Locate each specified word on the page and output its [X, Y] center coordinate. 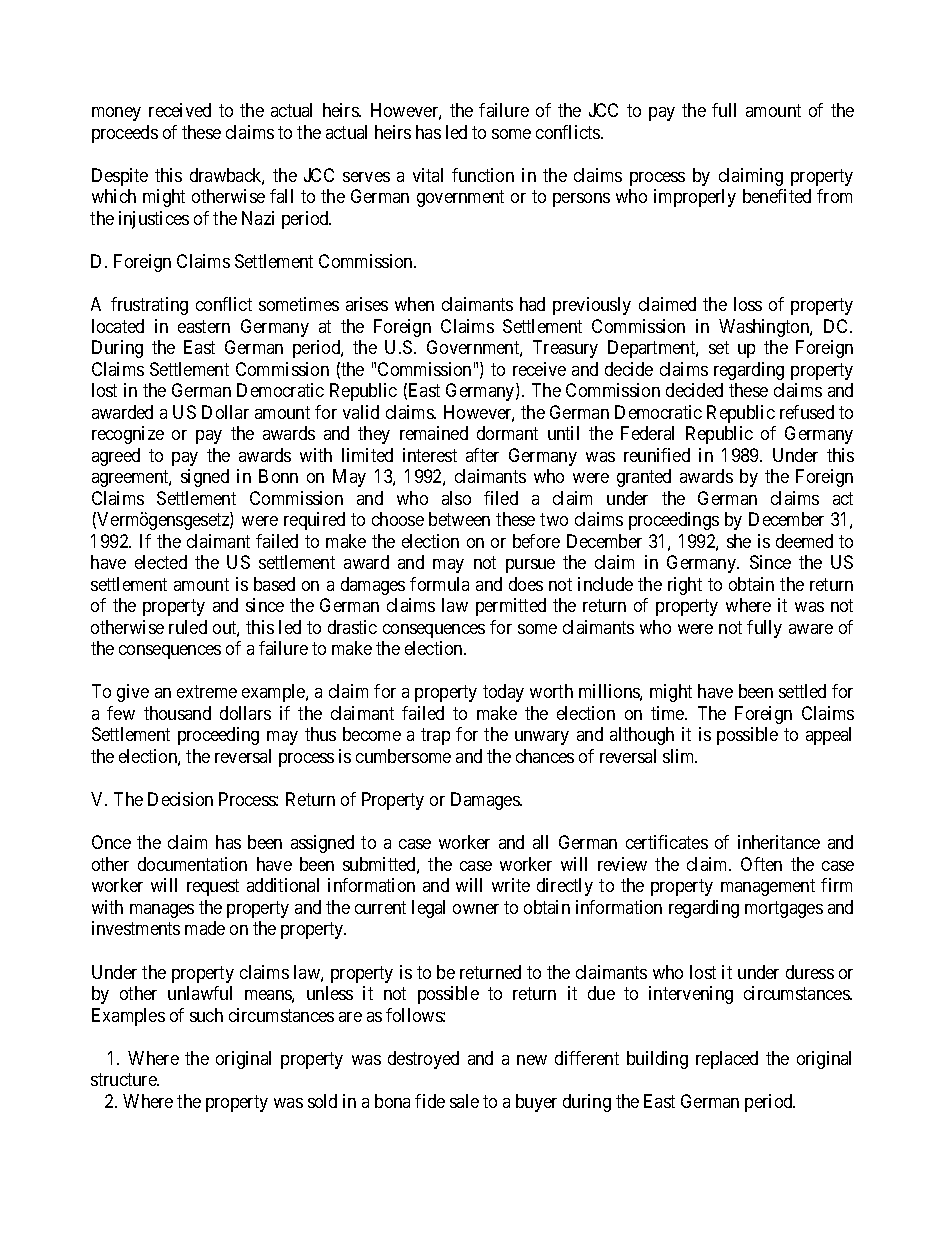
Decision [180, 799]
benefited [777, 196]
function [483, 175]
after [482, 455]
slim [680, 756]
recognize [128, 435]
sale [464, 1101]
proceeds [125, 134]
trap [435, 737]
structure [124, 1080]
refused [807, 412]
